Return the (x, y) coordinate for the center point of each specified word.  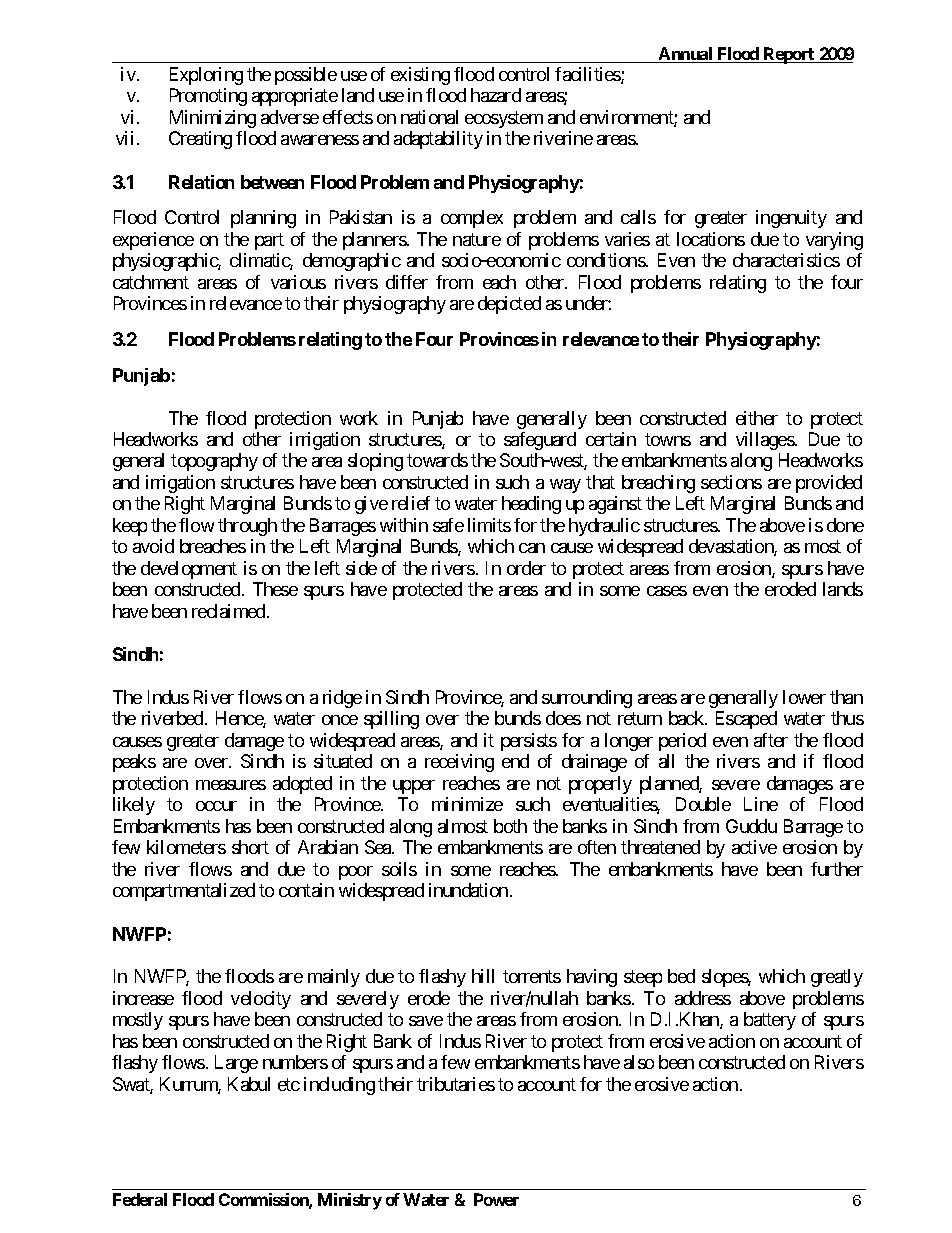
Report (789, 55)
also (639, 1062)
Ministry (350, 1201)
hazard (496, 95)
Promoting (208, 97)
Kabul (249, 1084)
